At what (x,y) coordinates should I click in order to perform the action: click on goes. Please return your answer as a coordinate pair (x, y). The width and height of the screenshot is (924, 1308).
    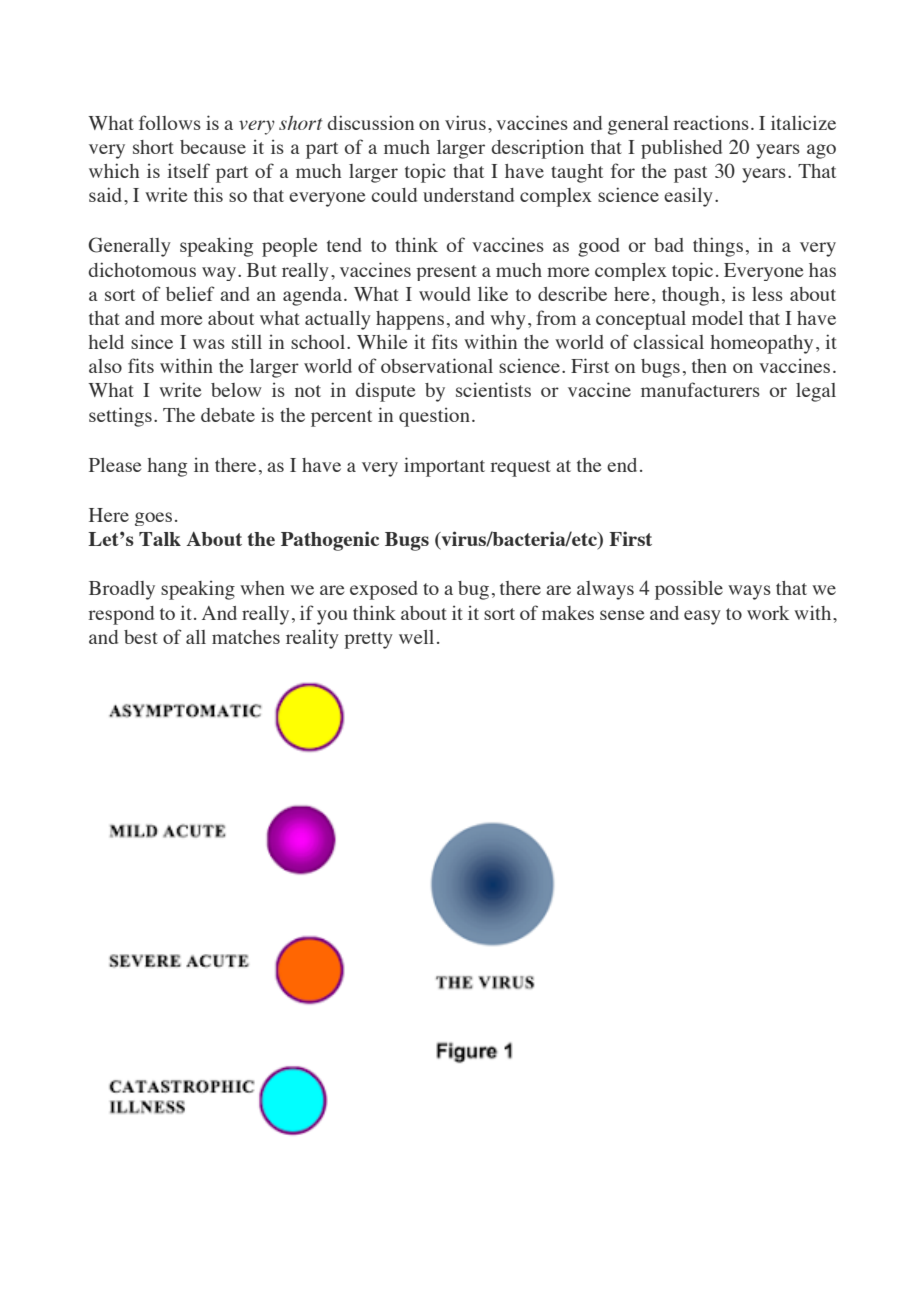
    Looking at the image, I should click on (153, 519).
